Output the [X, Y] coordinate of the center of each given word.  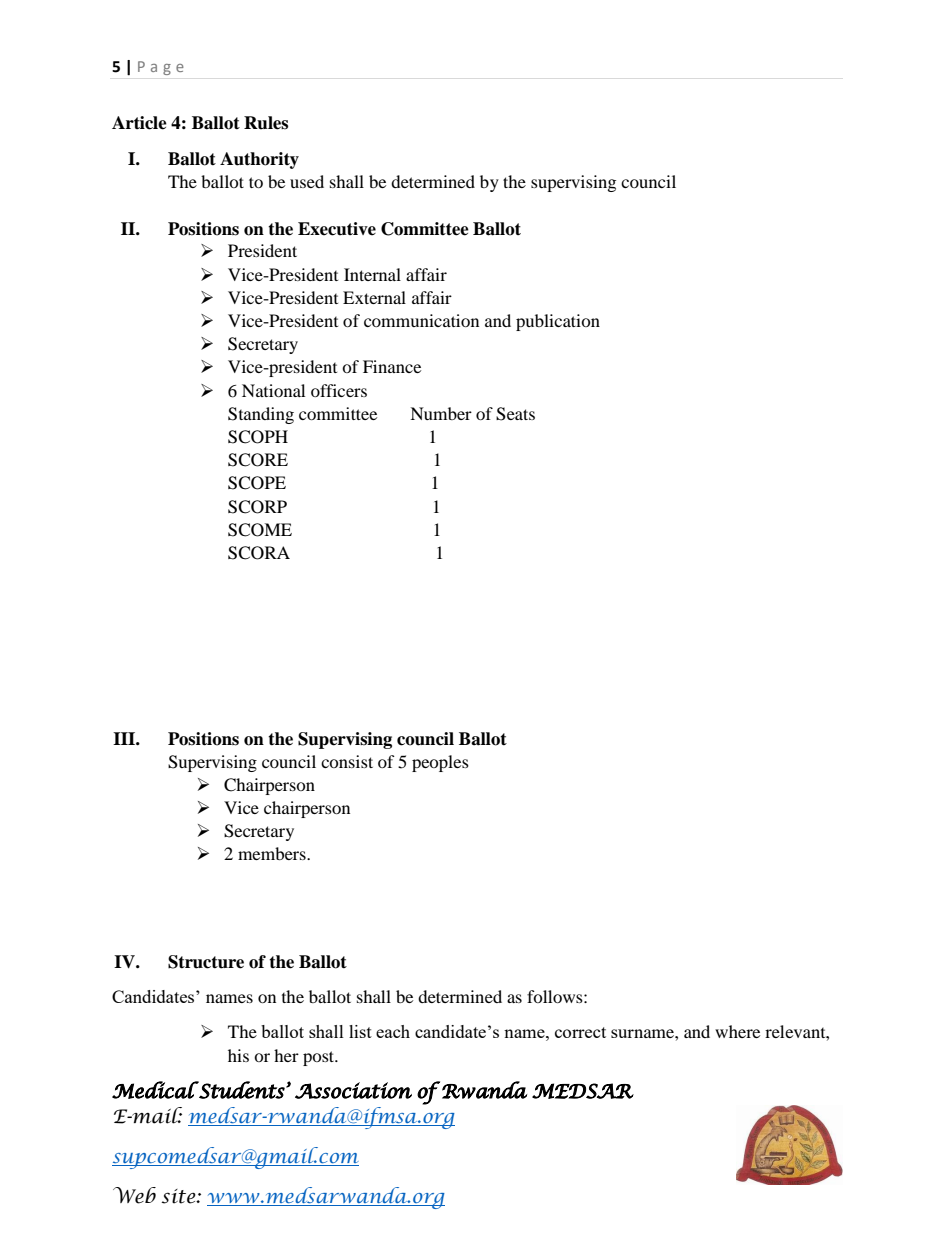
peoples [440, 763]
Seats [515, 414]
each [393, 1031]
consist [347, 761]
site [179, 1196]
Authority [259, 160]
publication [558, 322]
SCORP [257, 507]
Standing [261, 415]
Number [441, 413]
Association [353, 1090]
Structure [206, 962]
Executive [337, 229]
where [737, 1031]
